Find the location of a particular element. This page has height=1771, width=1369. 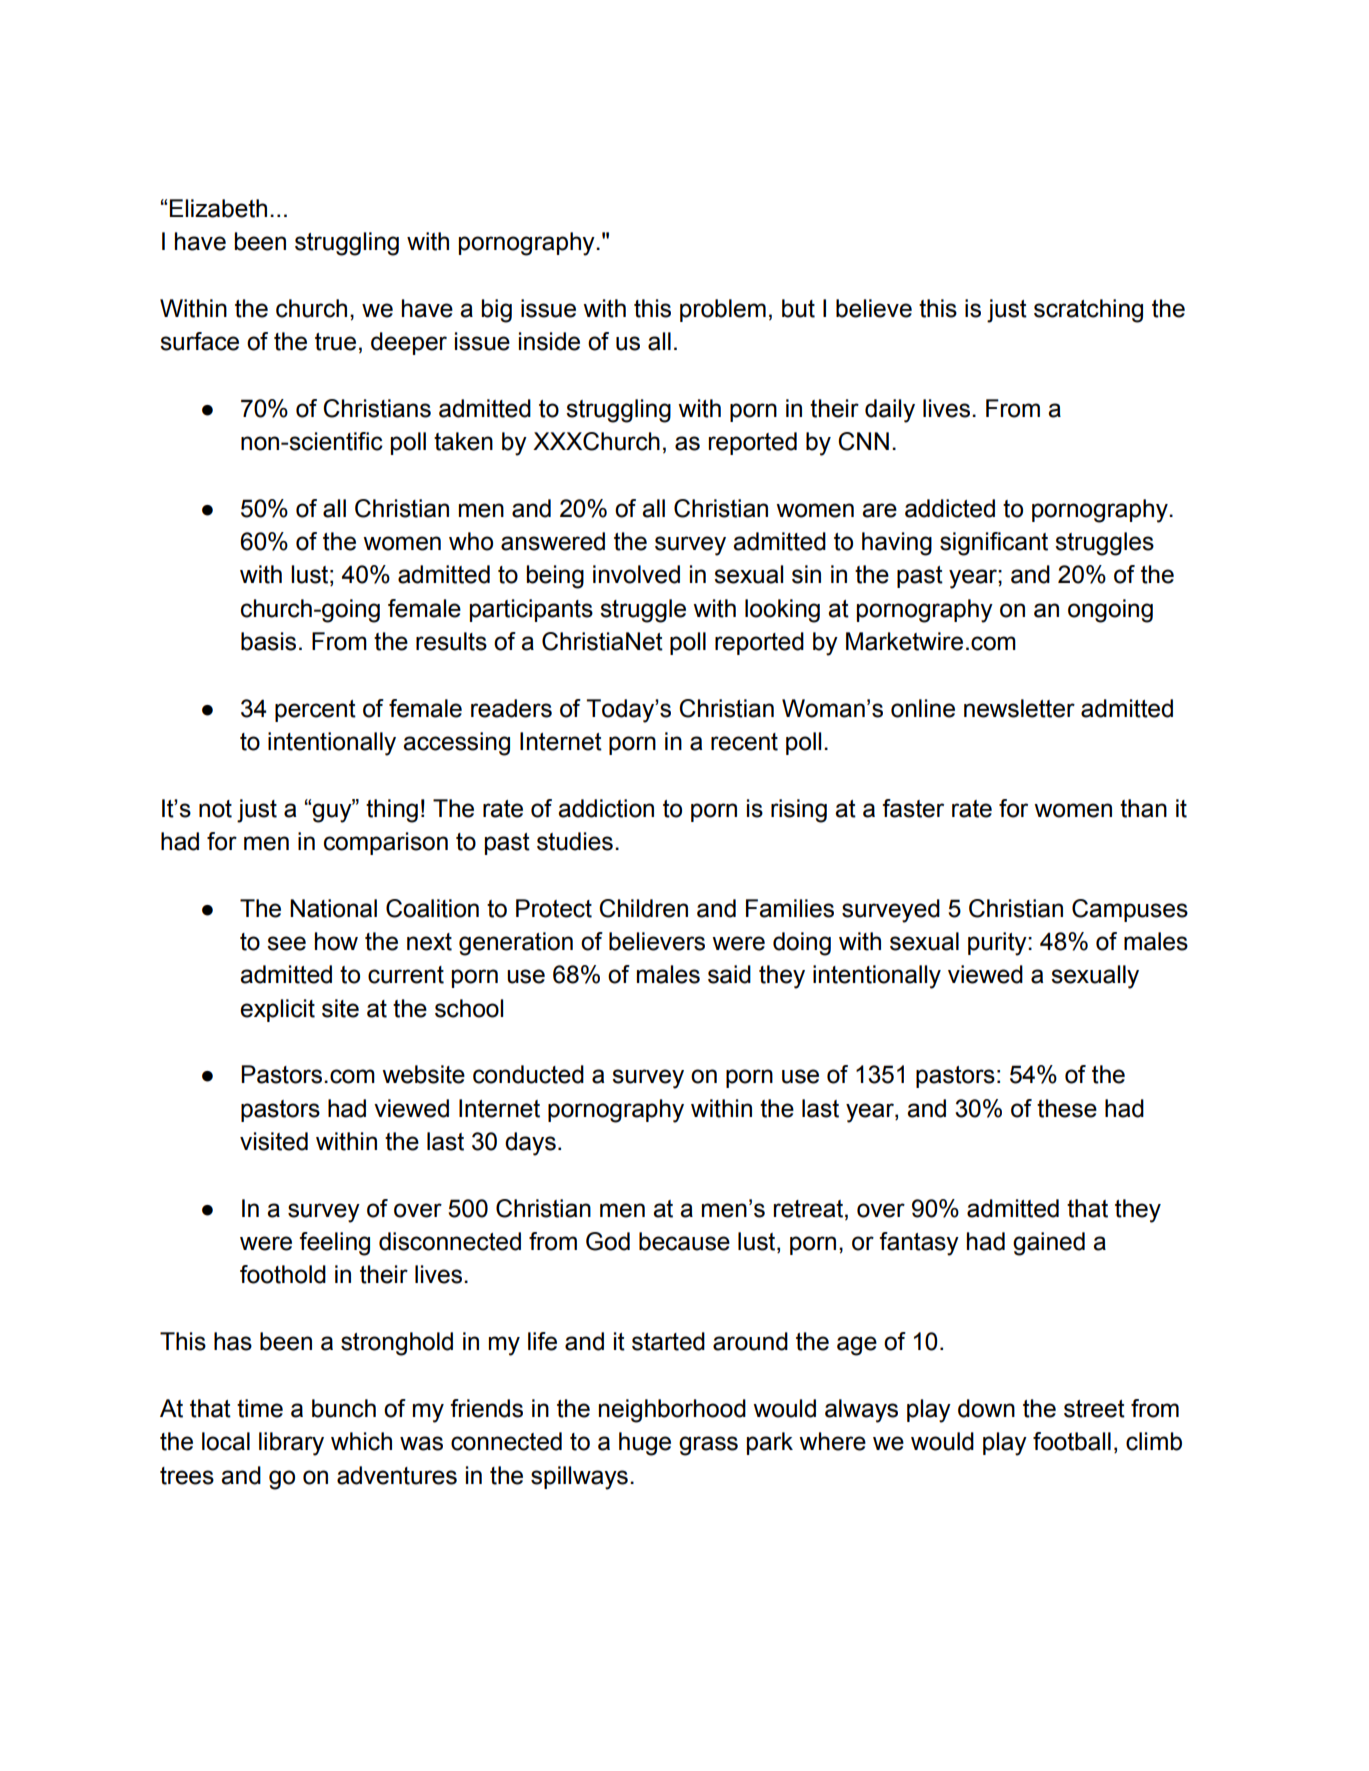

feeling is located at coordinates (334, 1244).
